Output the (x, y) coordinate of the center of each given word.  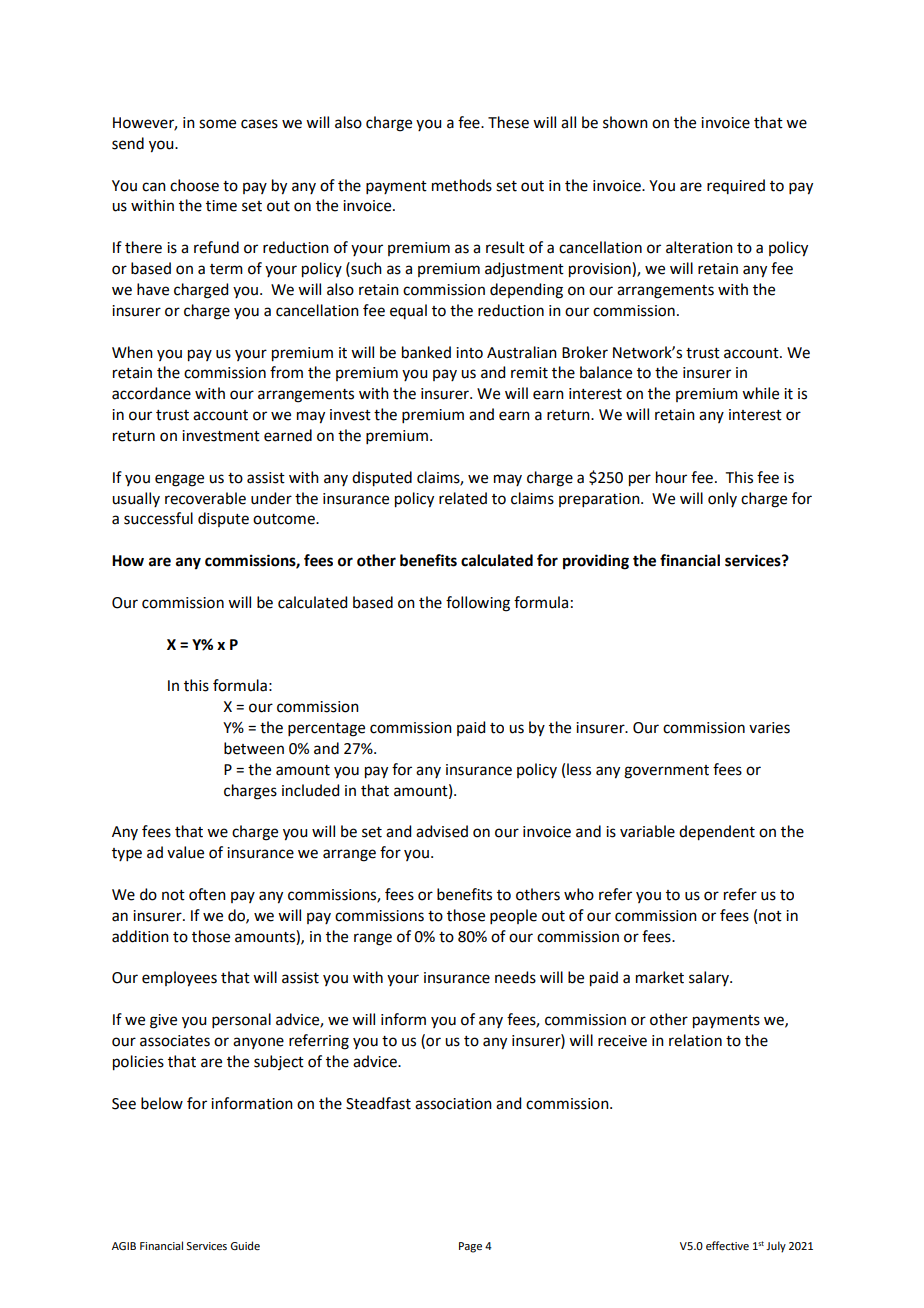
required (736, 186)
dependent (717, 833)
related (463, 498)
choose (194, 185)
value (185, 852)
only (722, 499)
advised (442, 831)
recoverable (205, 498)
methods (462, 185)
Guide (245, 1245)
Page (470, 1247)
